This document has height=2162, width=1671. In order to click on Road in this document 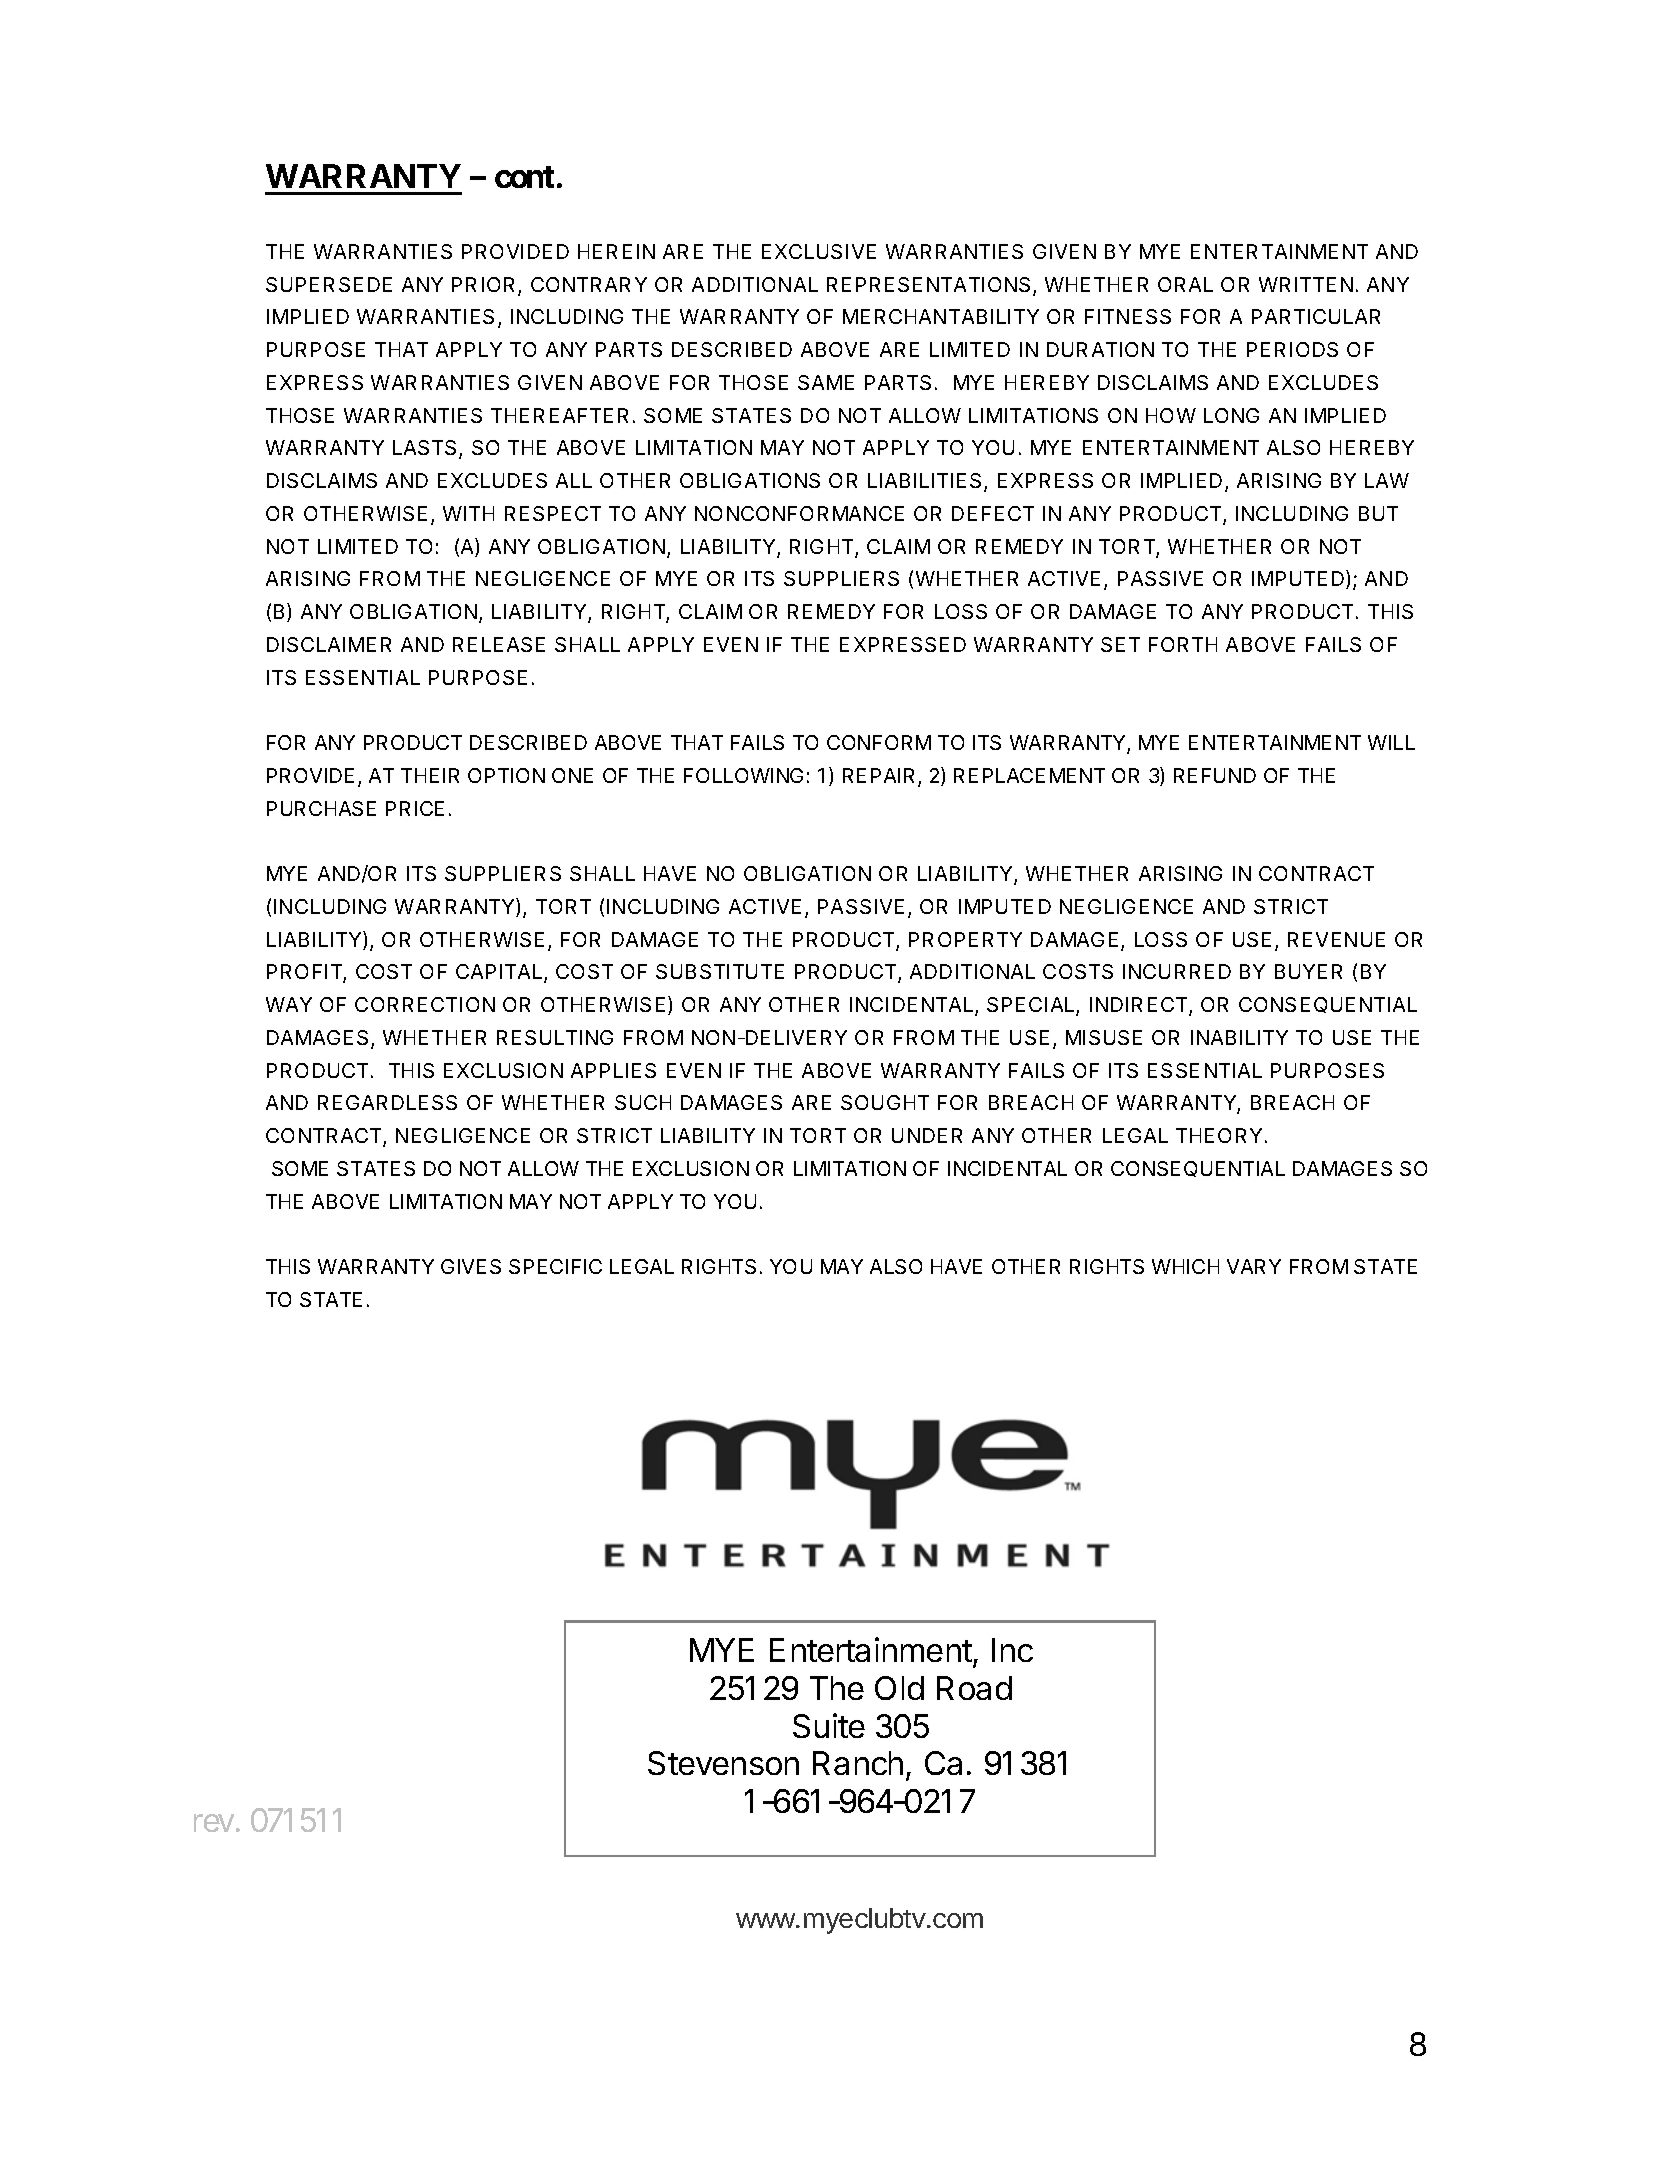, I will do `click(974, 1688)`.
